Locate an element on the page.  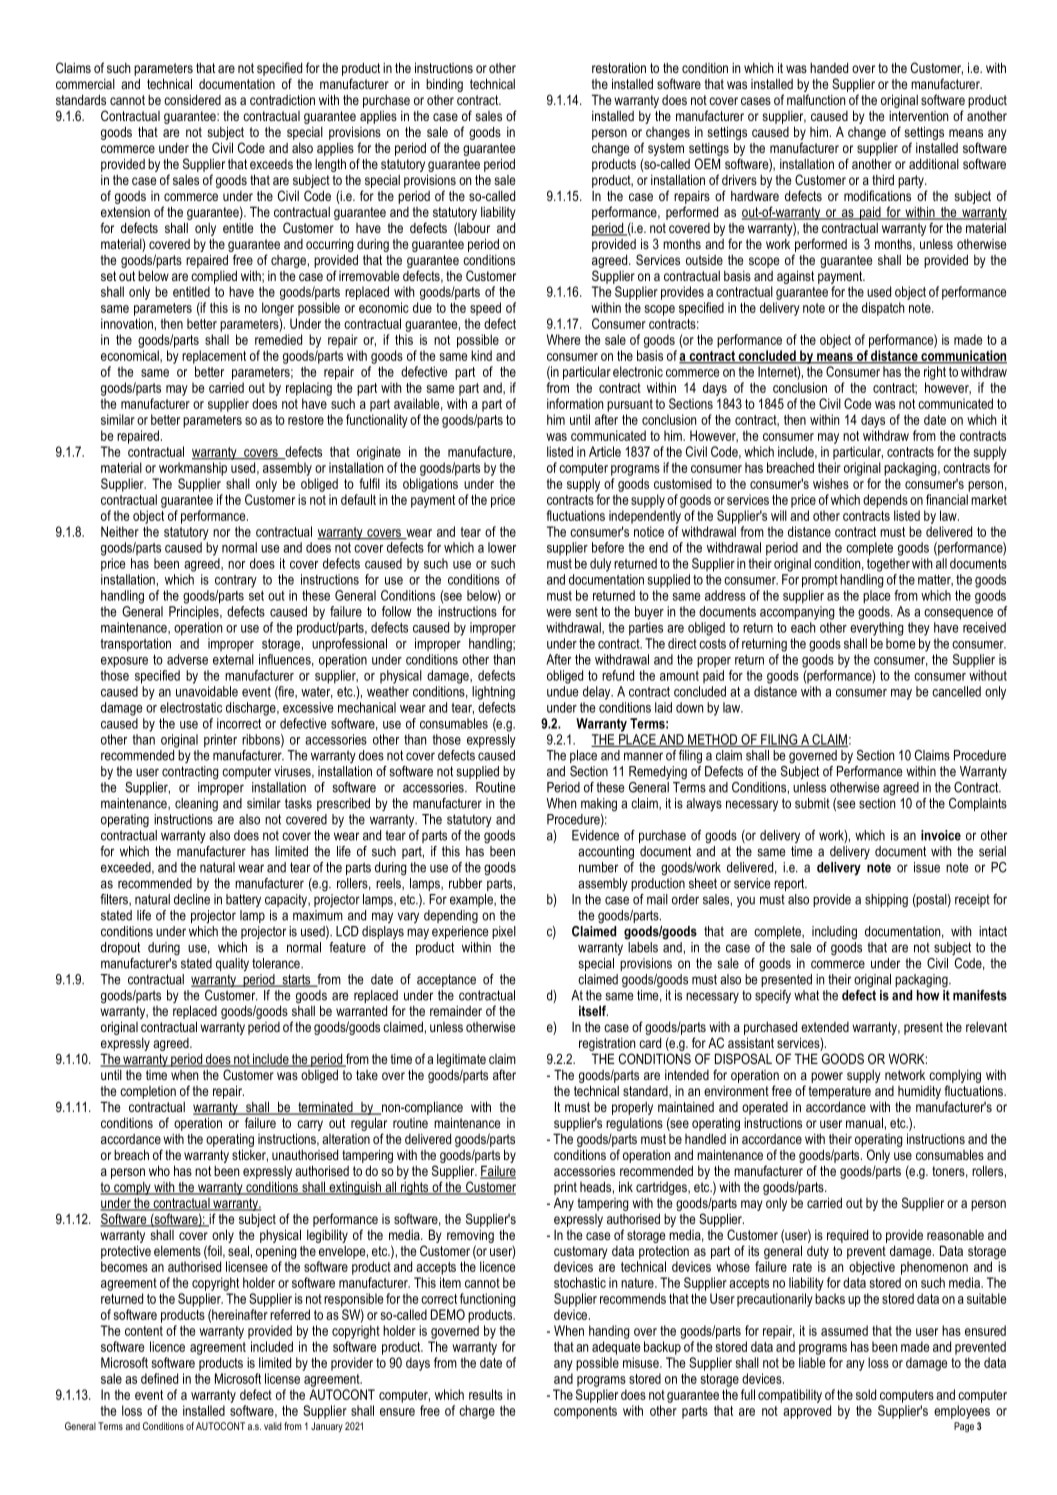
submit is located at coordinates (812, 803).
